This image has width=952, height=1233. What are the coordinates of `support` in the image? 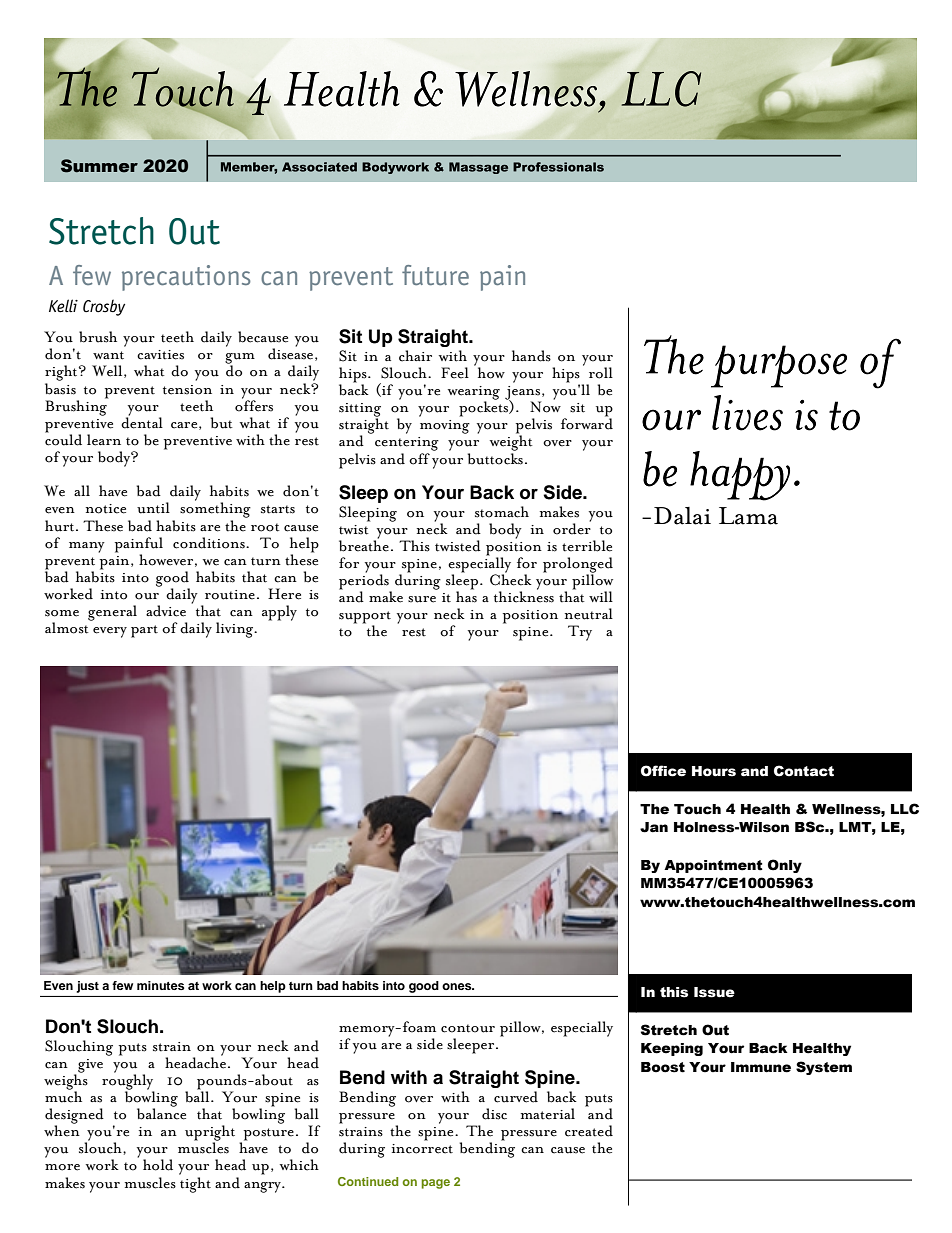 It's located at (365, 618).
